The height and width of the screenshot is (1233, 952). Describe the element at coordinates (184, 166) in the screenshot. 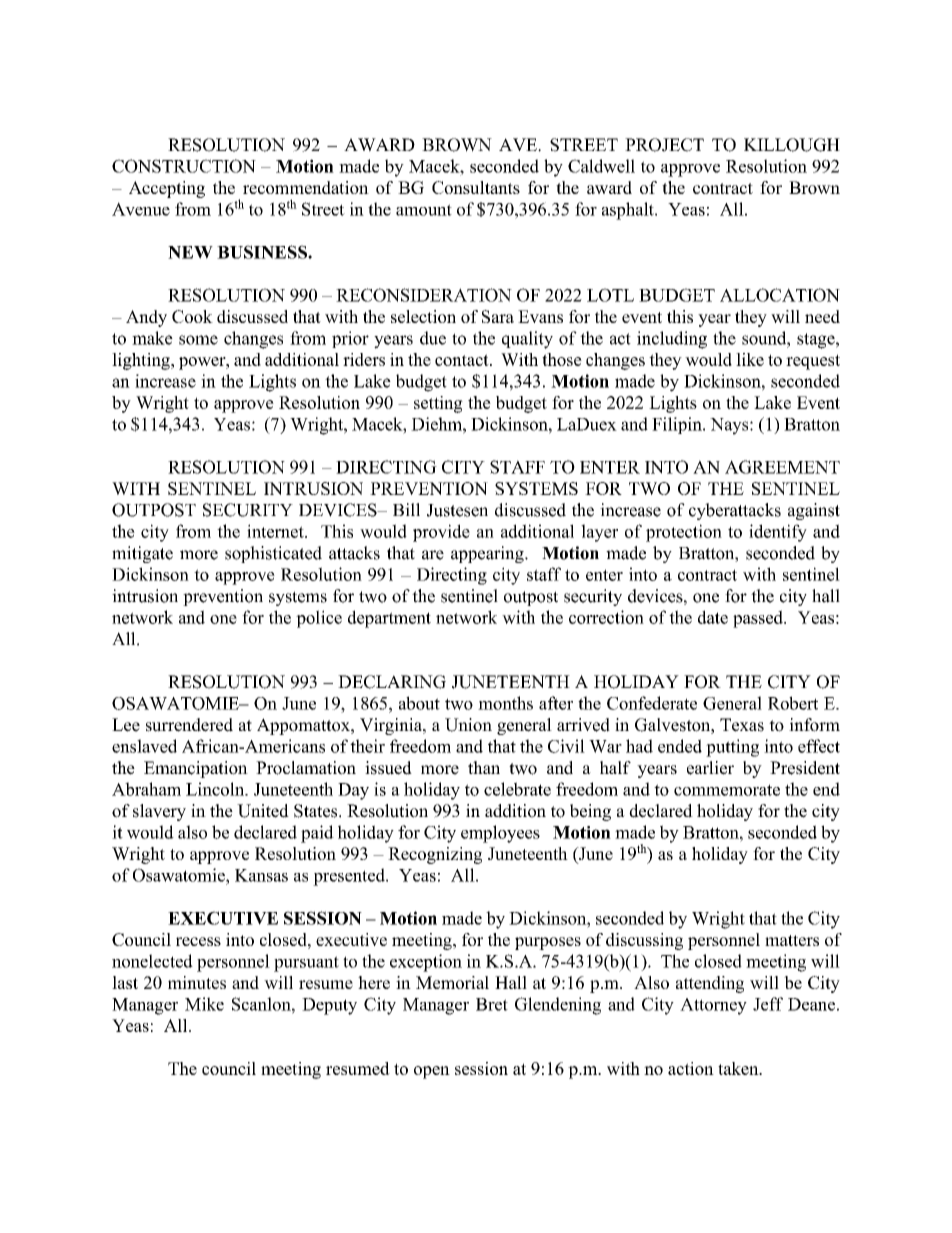

I see `CONSTRUCTION` at that location.
